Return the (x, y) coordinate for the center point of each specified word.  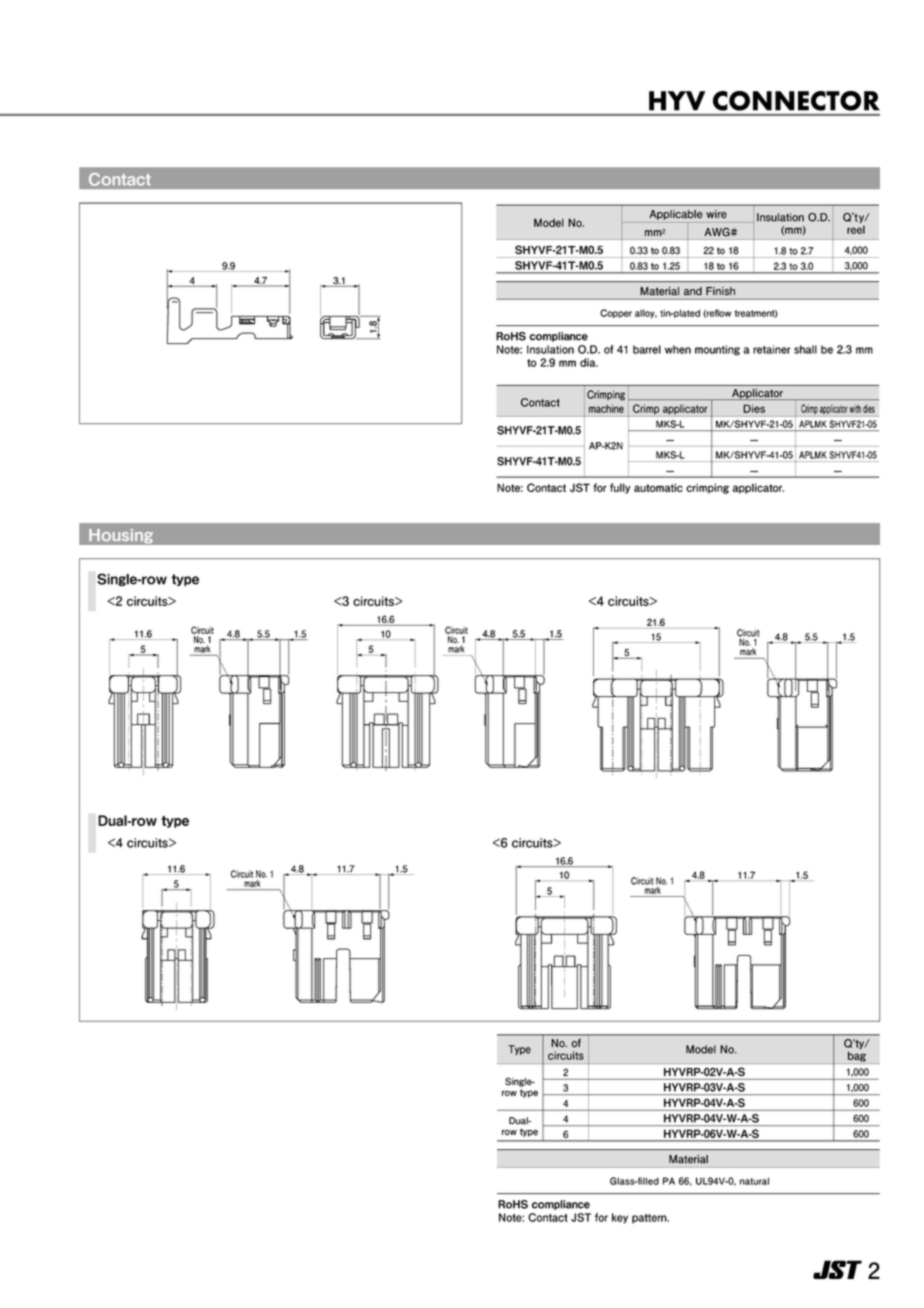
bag (857, 1057)
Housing (121, 535)
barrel (647, 349)
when (678, 349)
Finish (720, 291)
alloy (646, 313)
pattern (650, 1219)
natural (754, 1181)
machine (606, 408)
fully (620, 488)
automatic (658, 487)
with (855, 409)
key (620, 1218)
